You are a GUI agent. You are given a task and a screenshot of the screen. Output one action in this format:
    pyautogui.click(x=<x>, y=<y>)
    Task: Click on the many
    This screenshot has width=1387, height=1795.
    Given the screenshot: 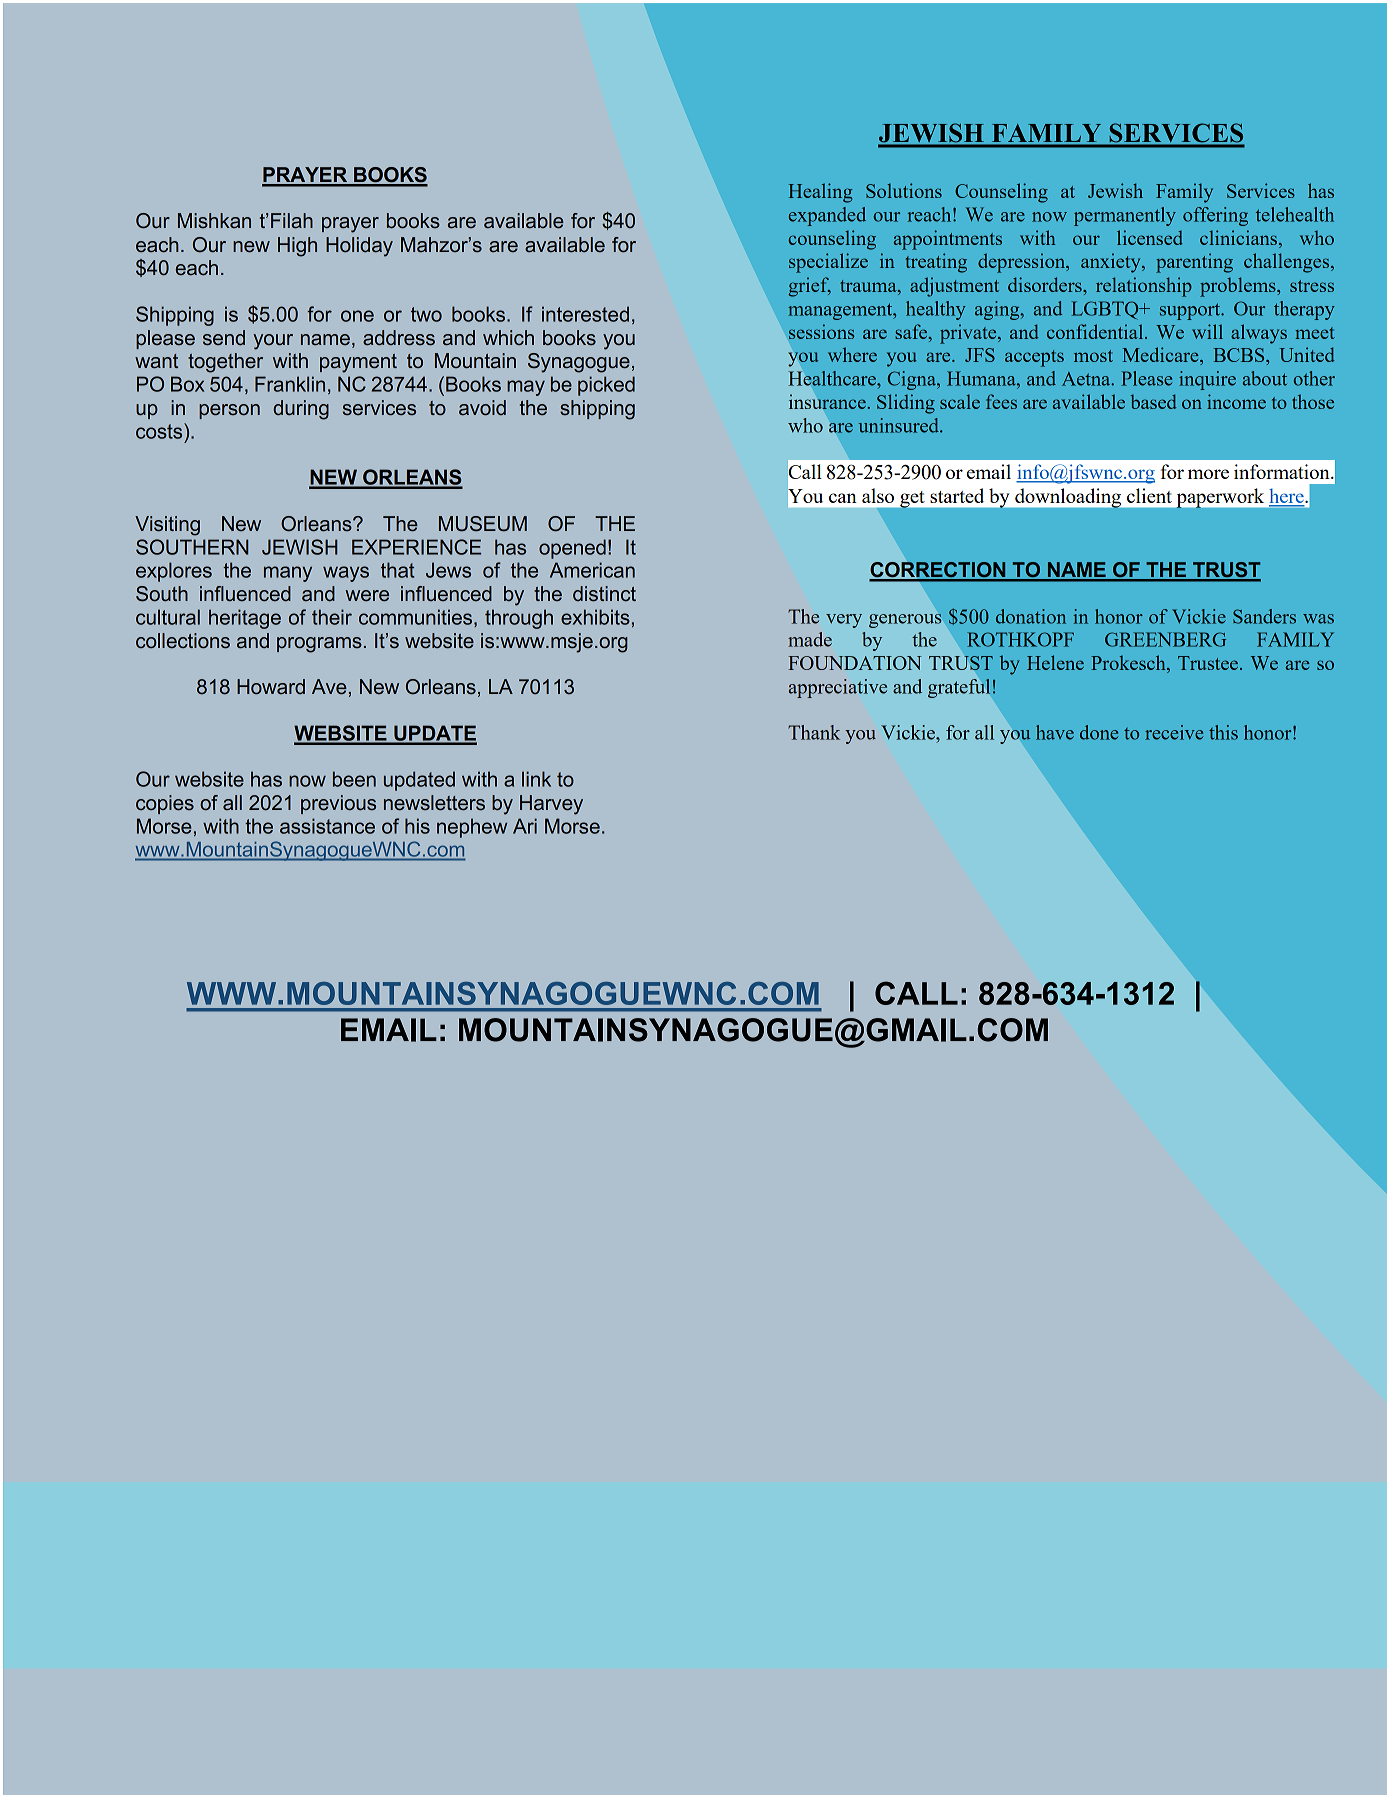 What is the action you would take?
    pyautogui.click(x=288, y=574)
